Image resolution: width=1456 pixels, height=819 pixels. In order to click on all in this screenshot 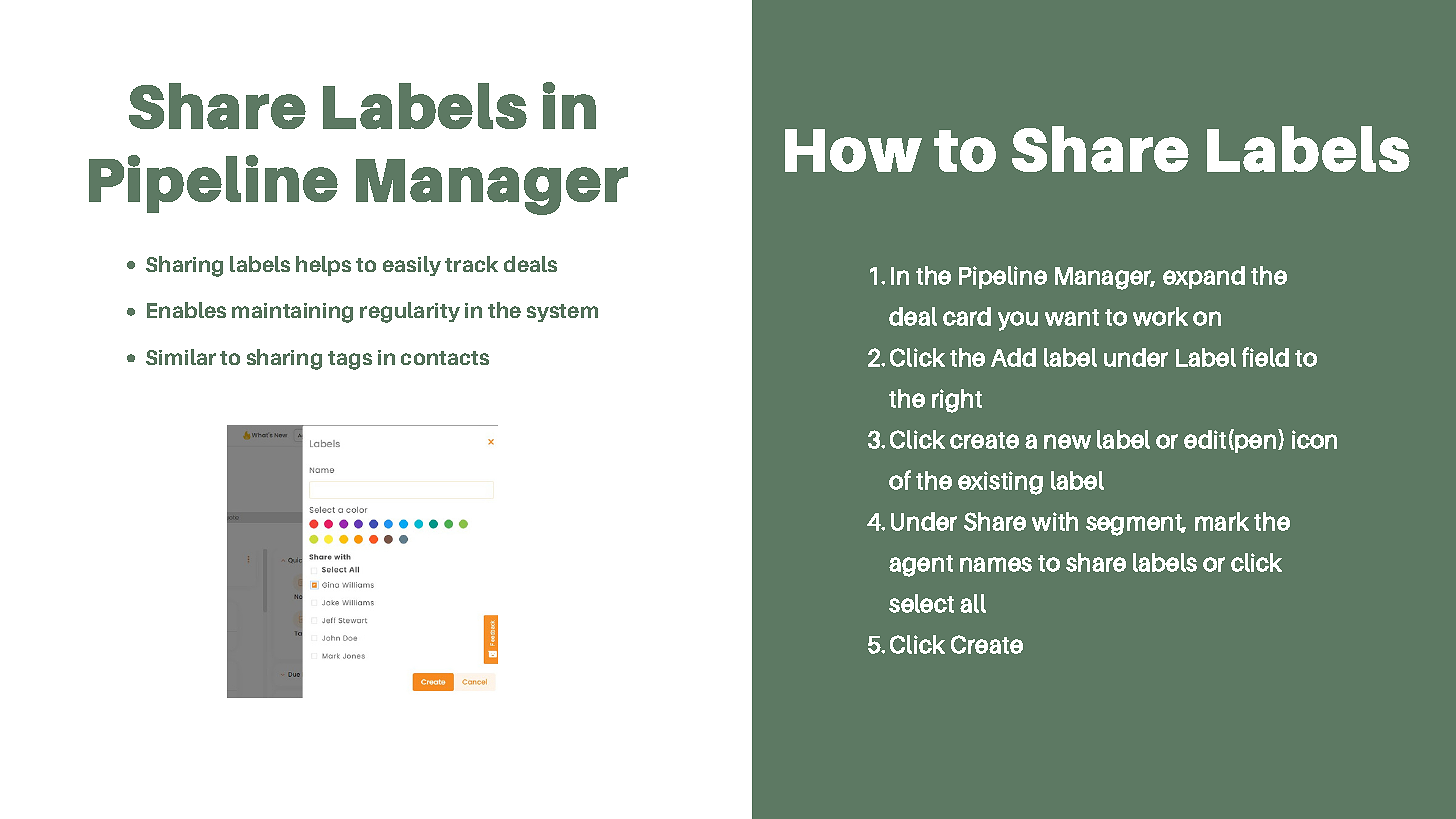, I will do `click(973, 603)`.
